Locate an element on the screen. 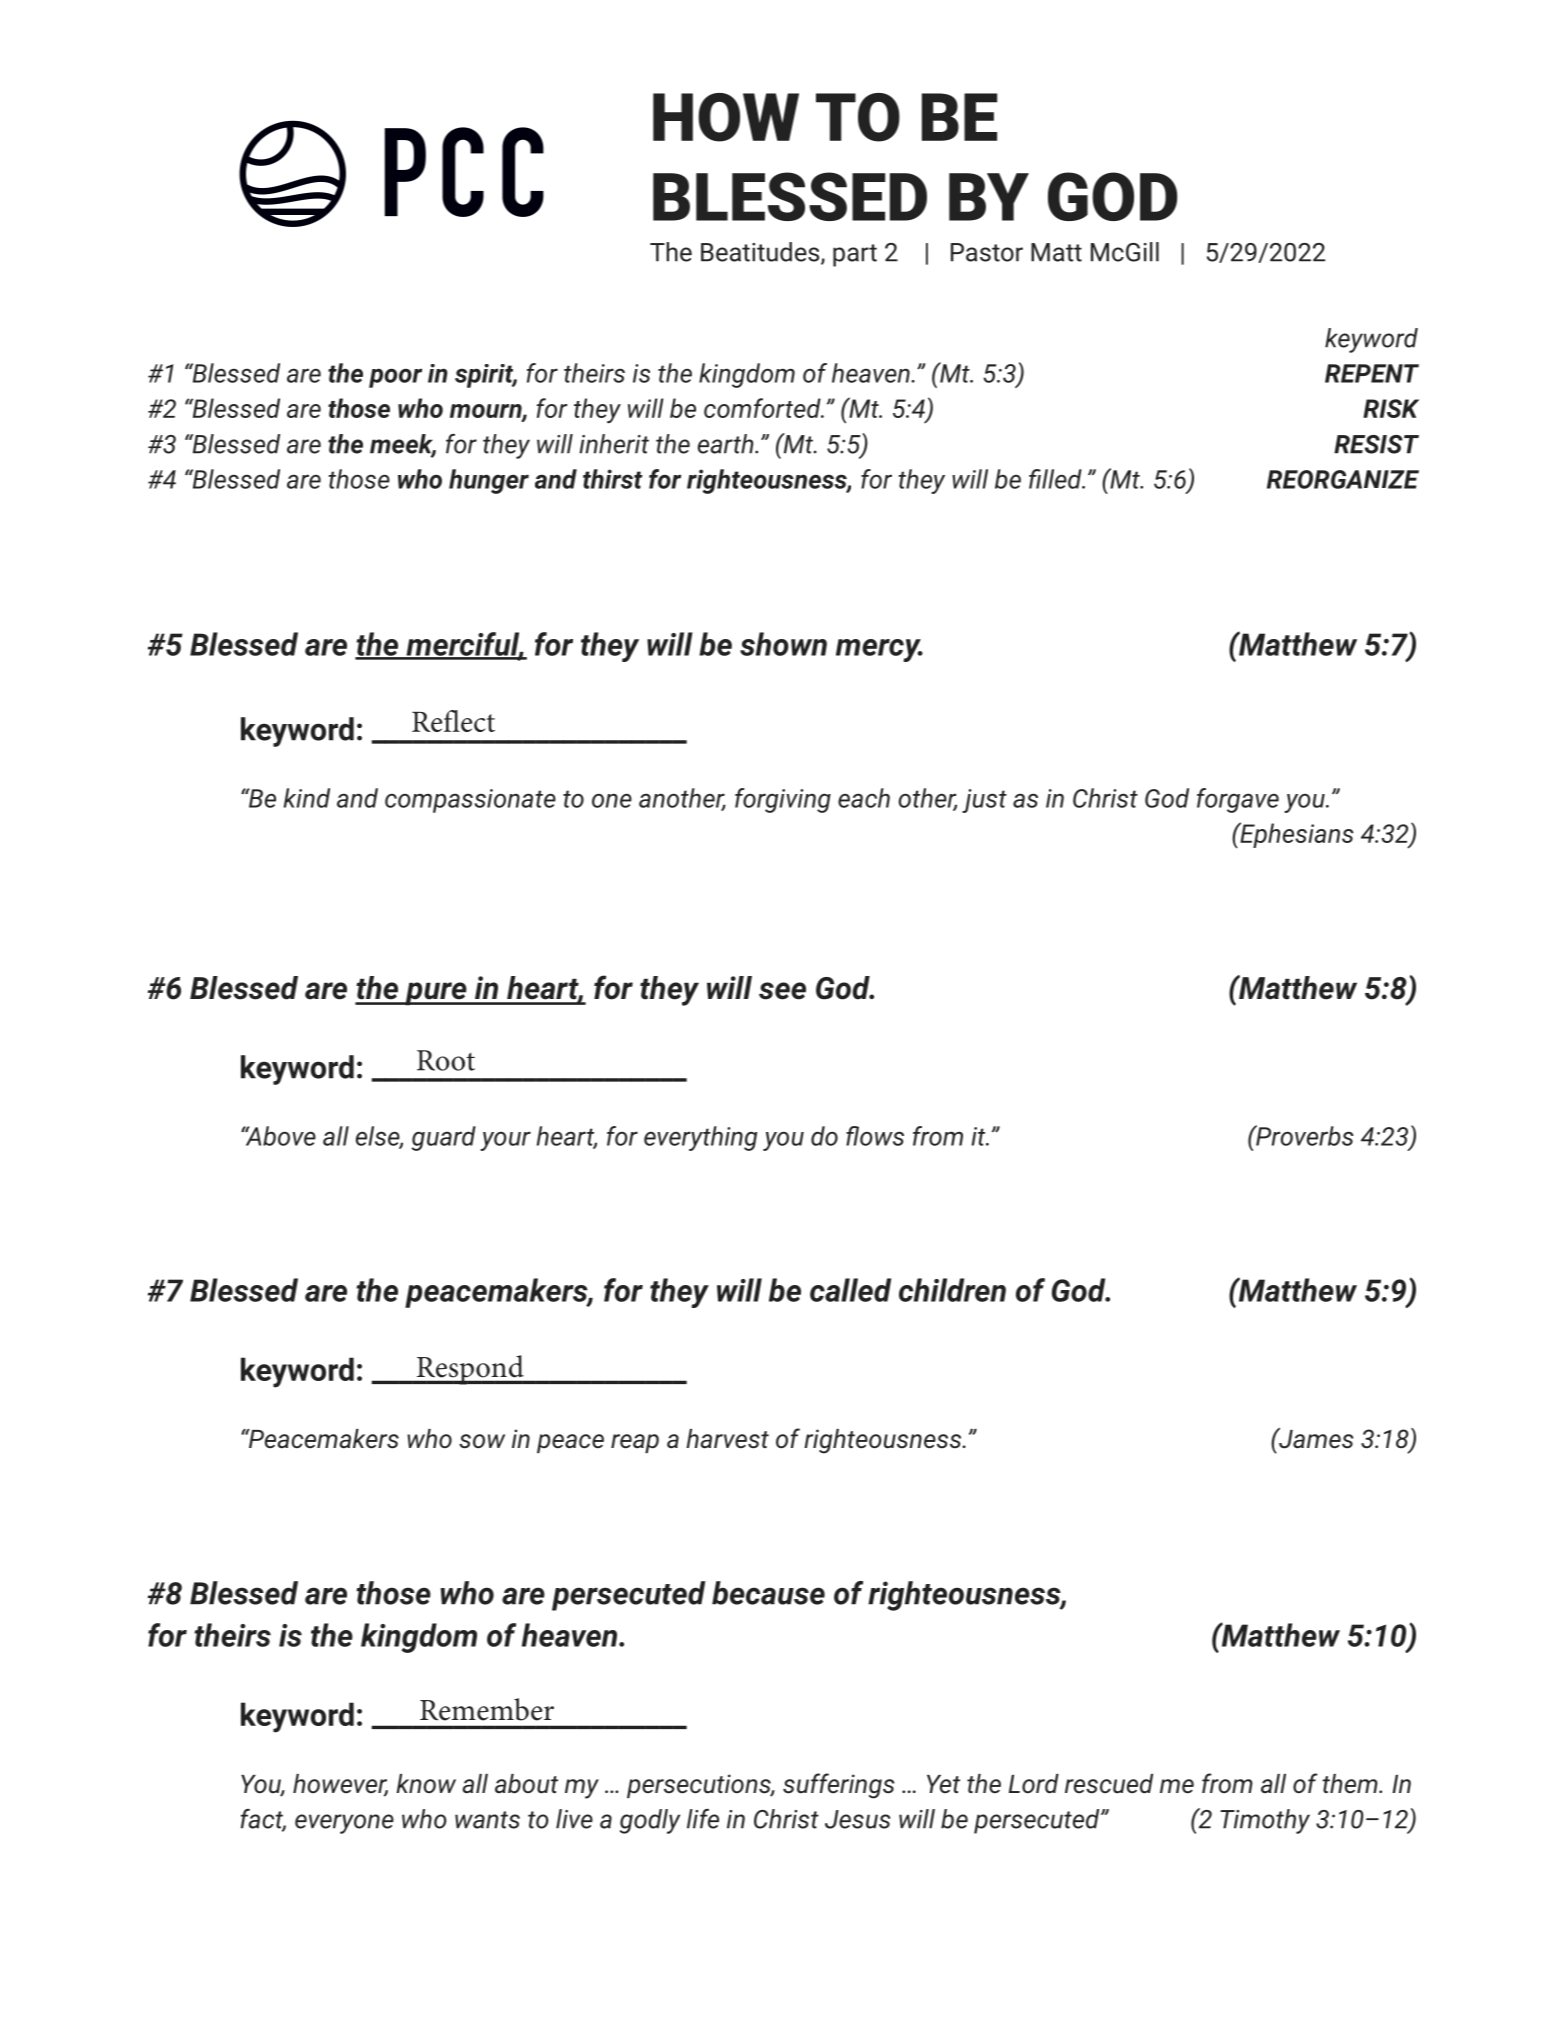 The image size is (1565, 2025). each is located at coordinates (864, 798).
